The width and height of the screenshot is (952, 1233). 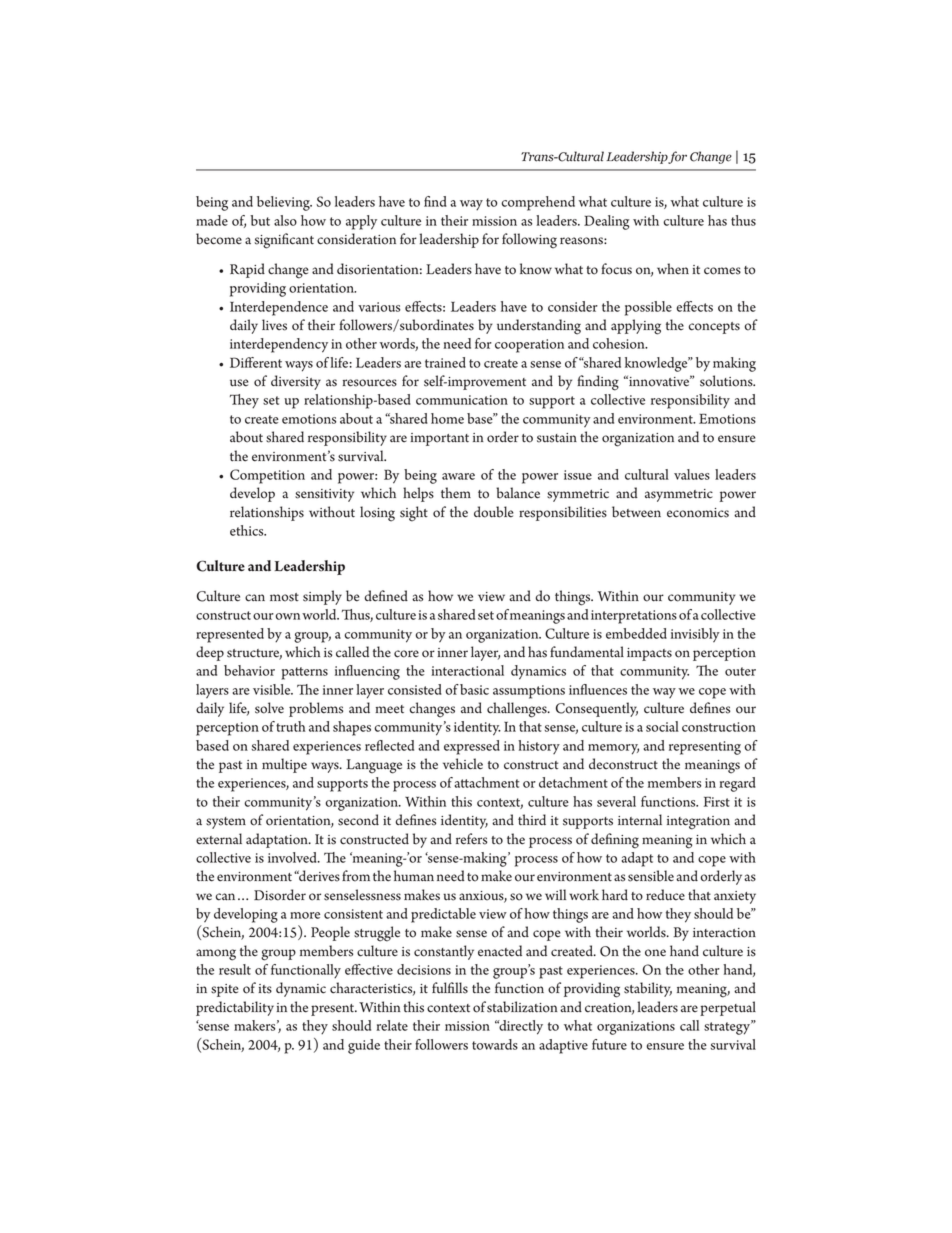 I want to click on also, so click(x=285, y=220).
